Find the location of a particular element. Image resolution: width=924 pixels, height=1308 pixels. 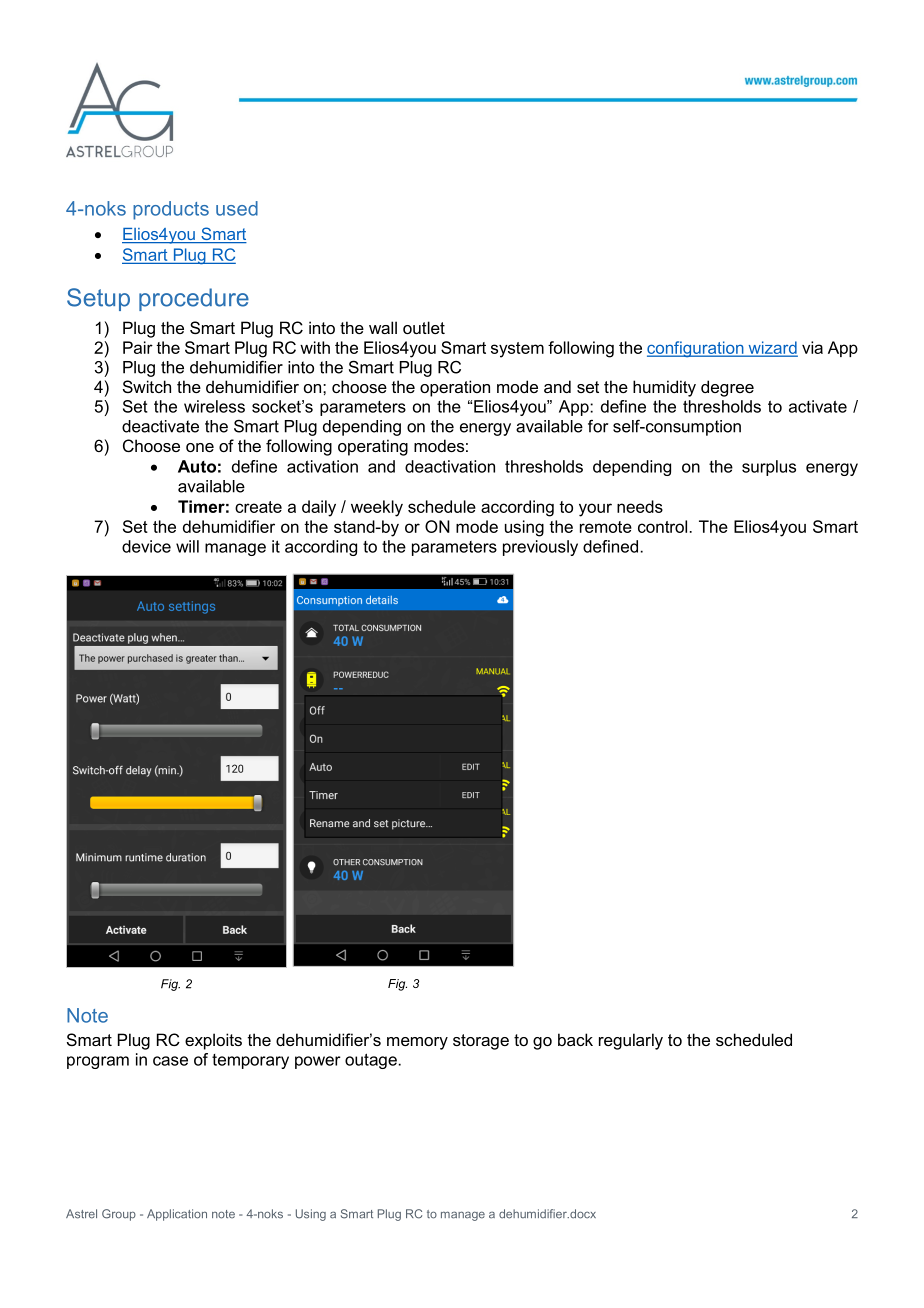

outlet is located at coordinates (424, 327).
